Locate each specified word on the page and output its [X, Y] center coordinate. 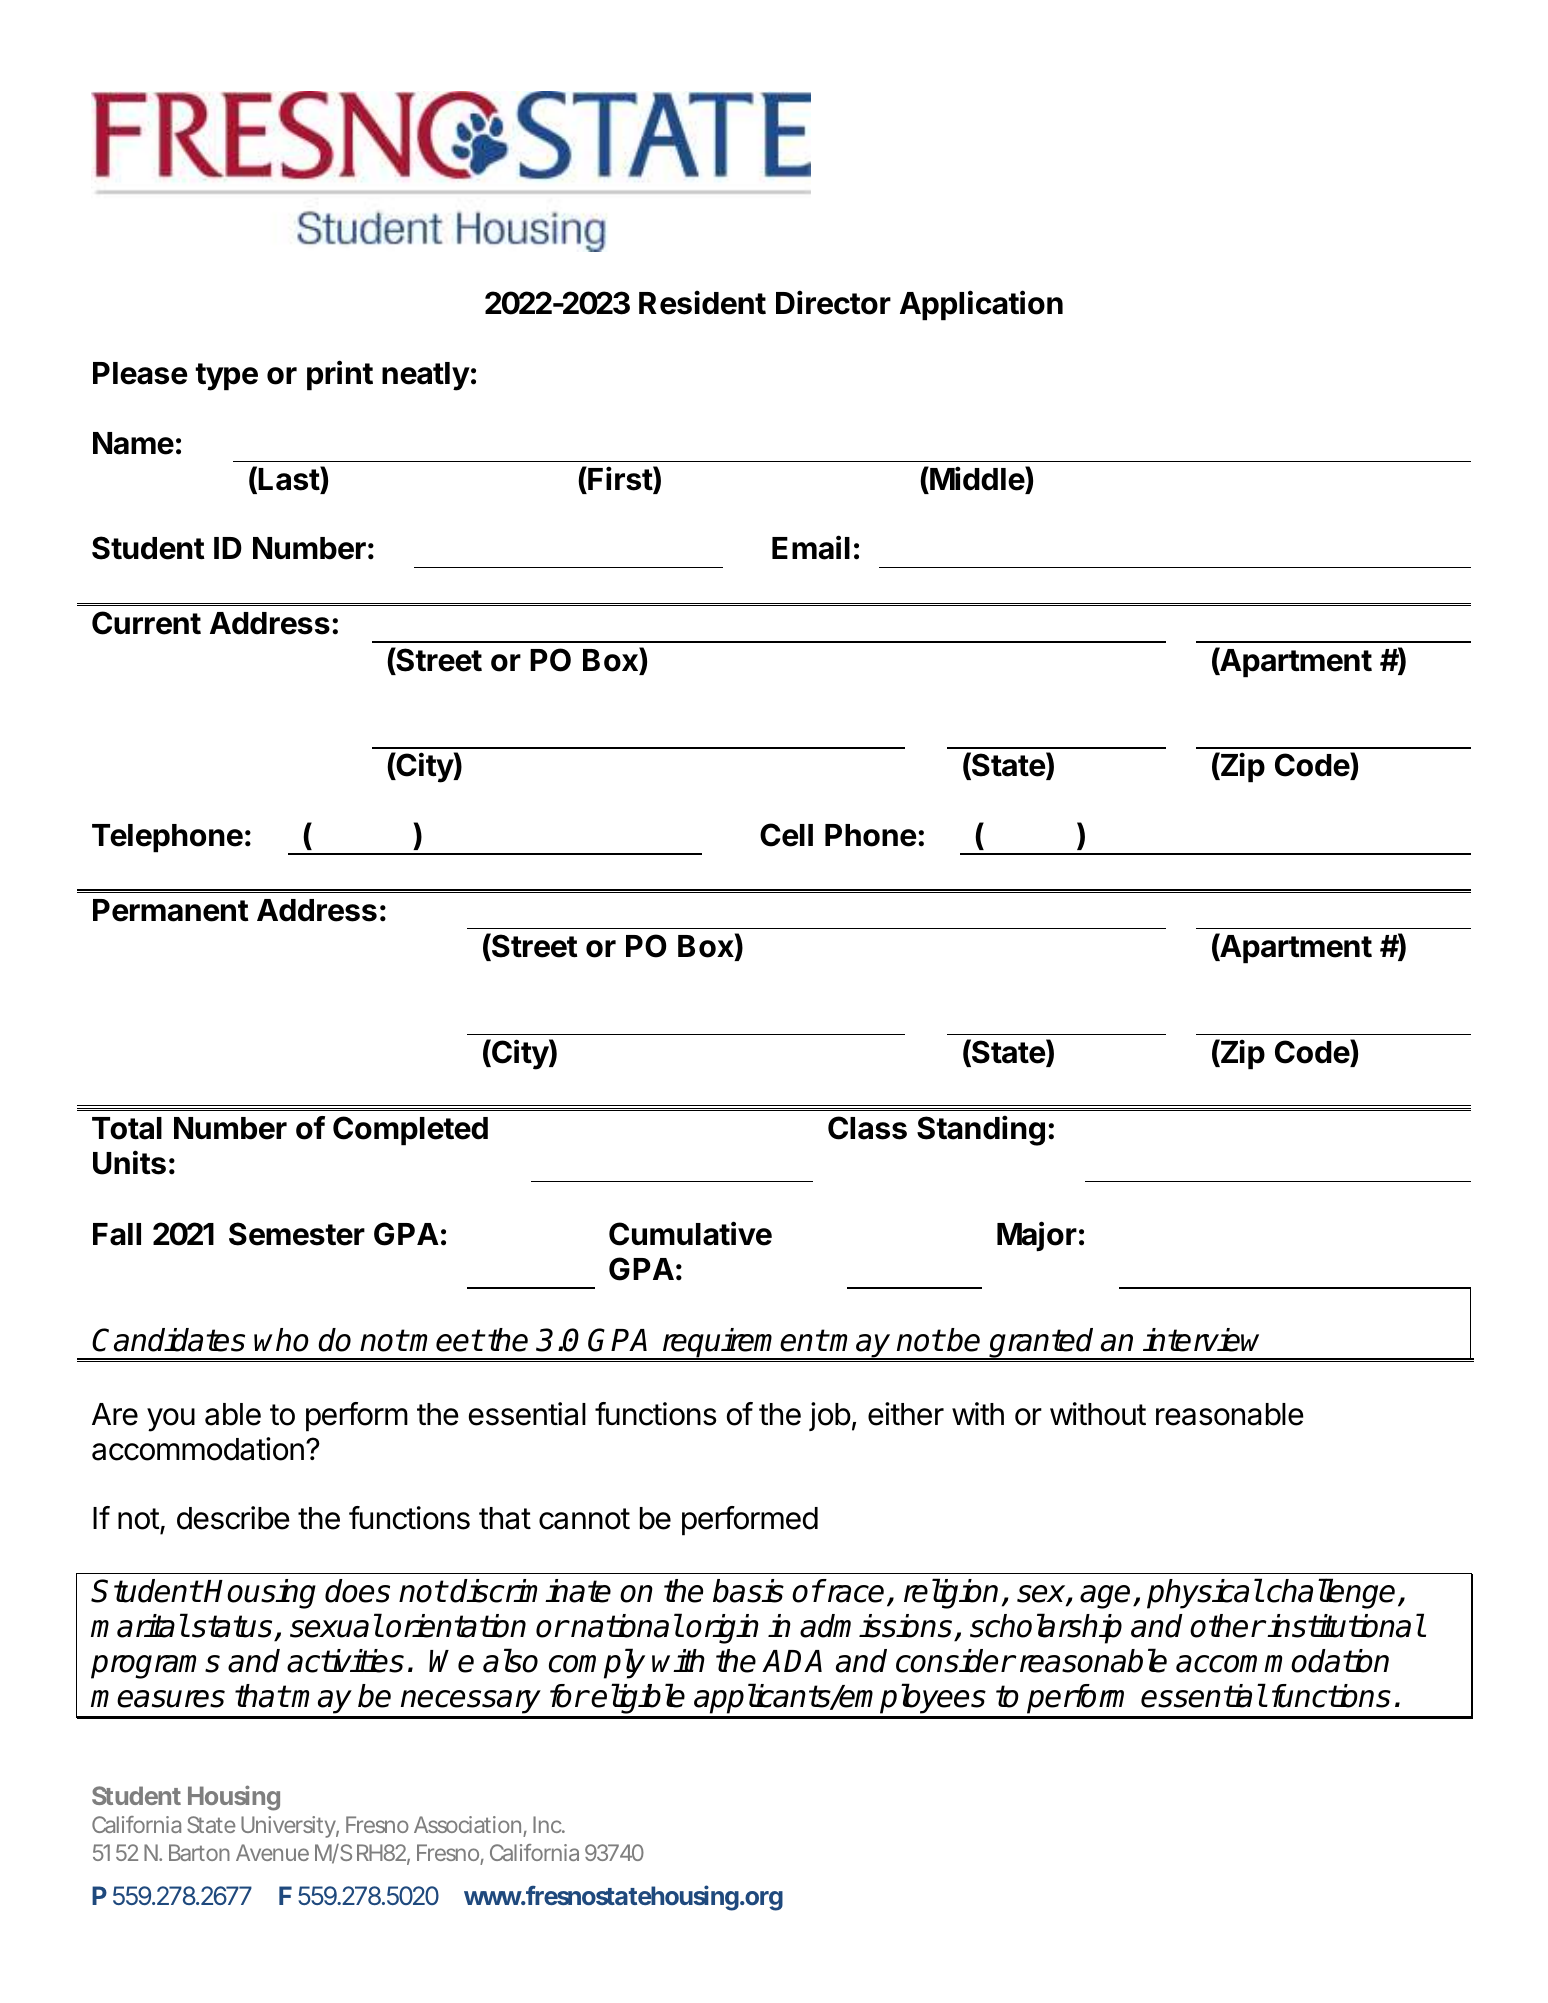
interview [1201, 1340]
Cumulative [690, 1233]
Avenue [272, 1852]
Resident [702, 302]
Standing [981, 1130]
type [226, 377]
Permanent [171, 910]
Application [981, 305]
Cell [786, 835]
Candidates [168, 1340]
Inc [548, 1824]
